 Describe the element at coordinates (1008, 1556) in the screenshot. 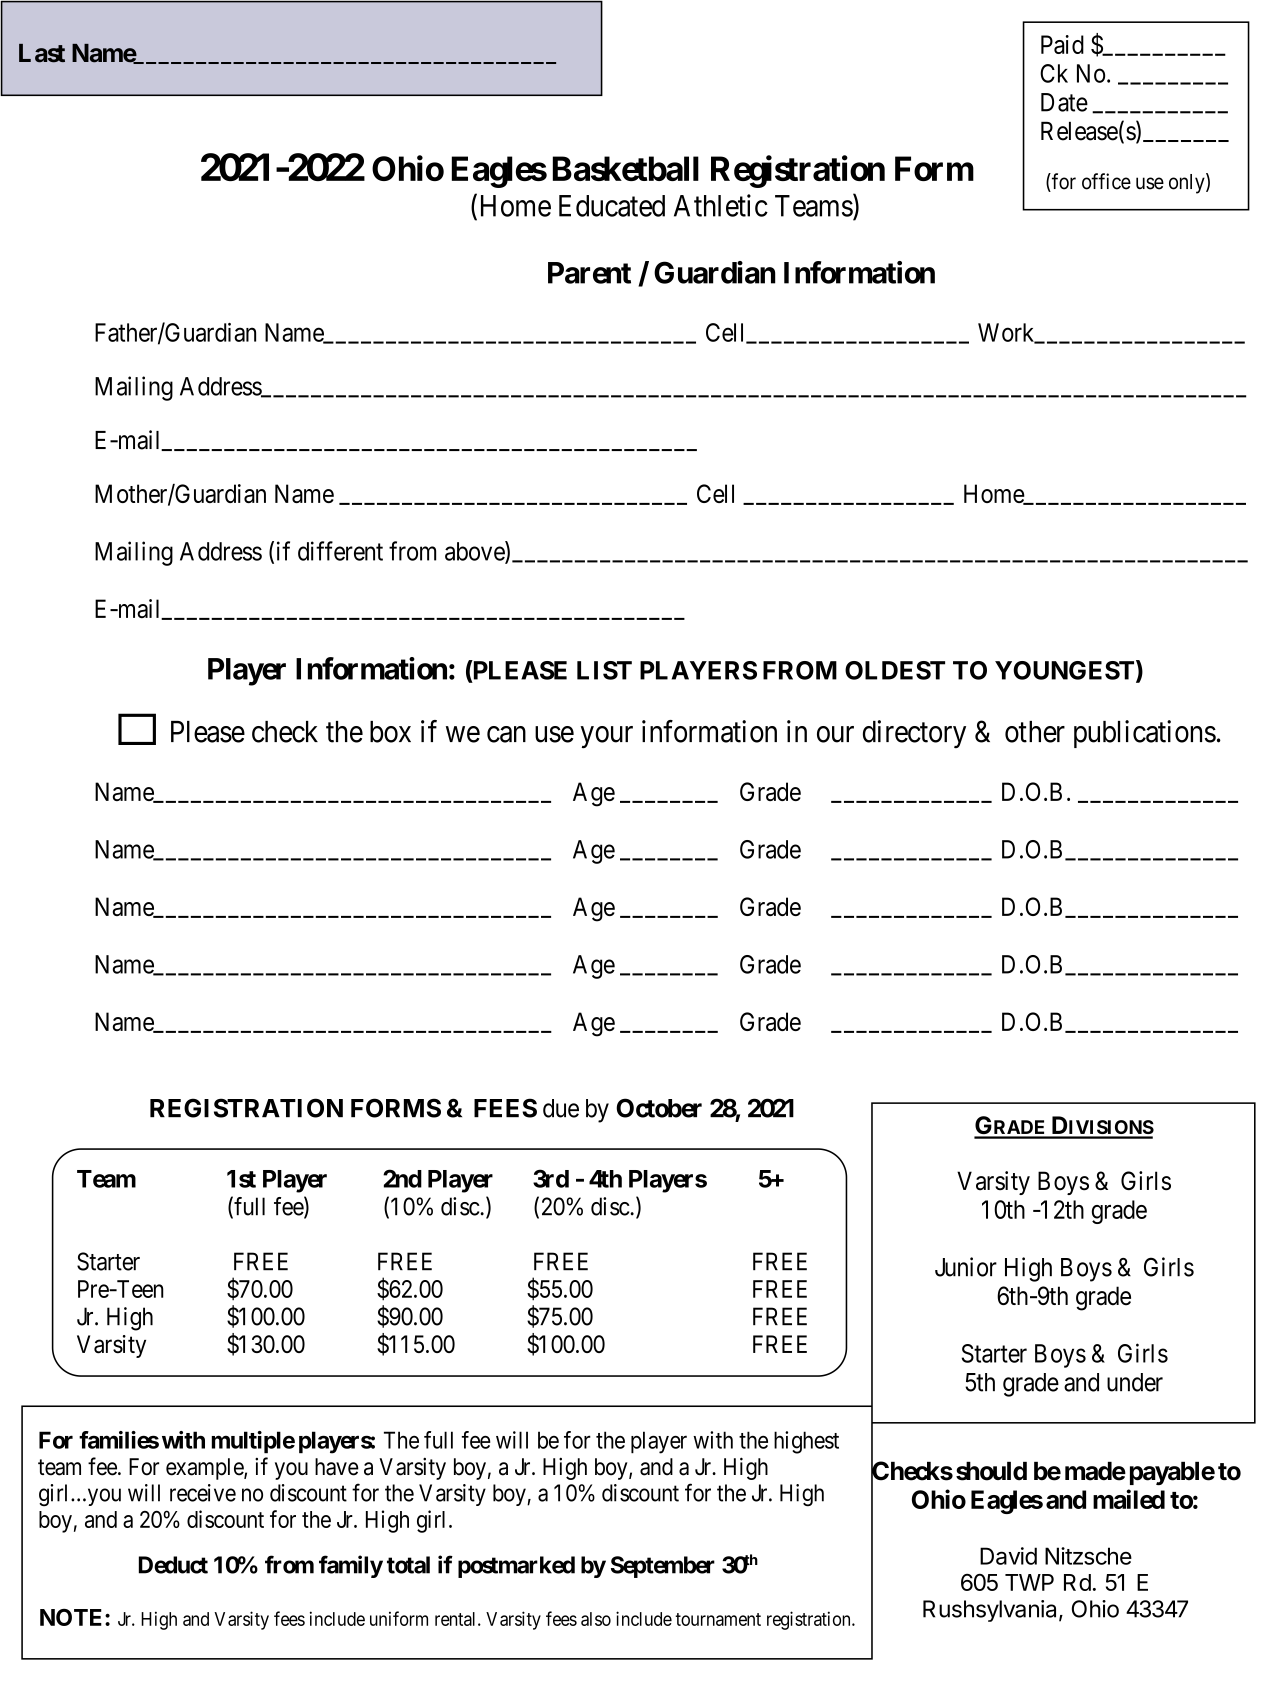

I see `David` at that location.
